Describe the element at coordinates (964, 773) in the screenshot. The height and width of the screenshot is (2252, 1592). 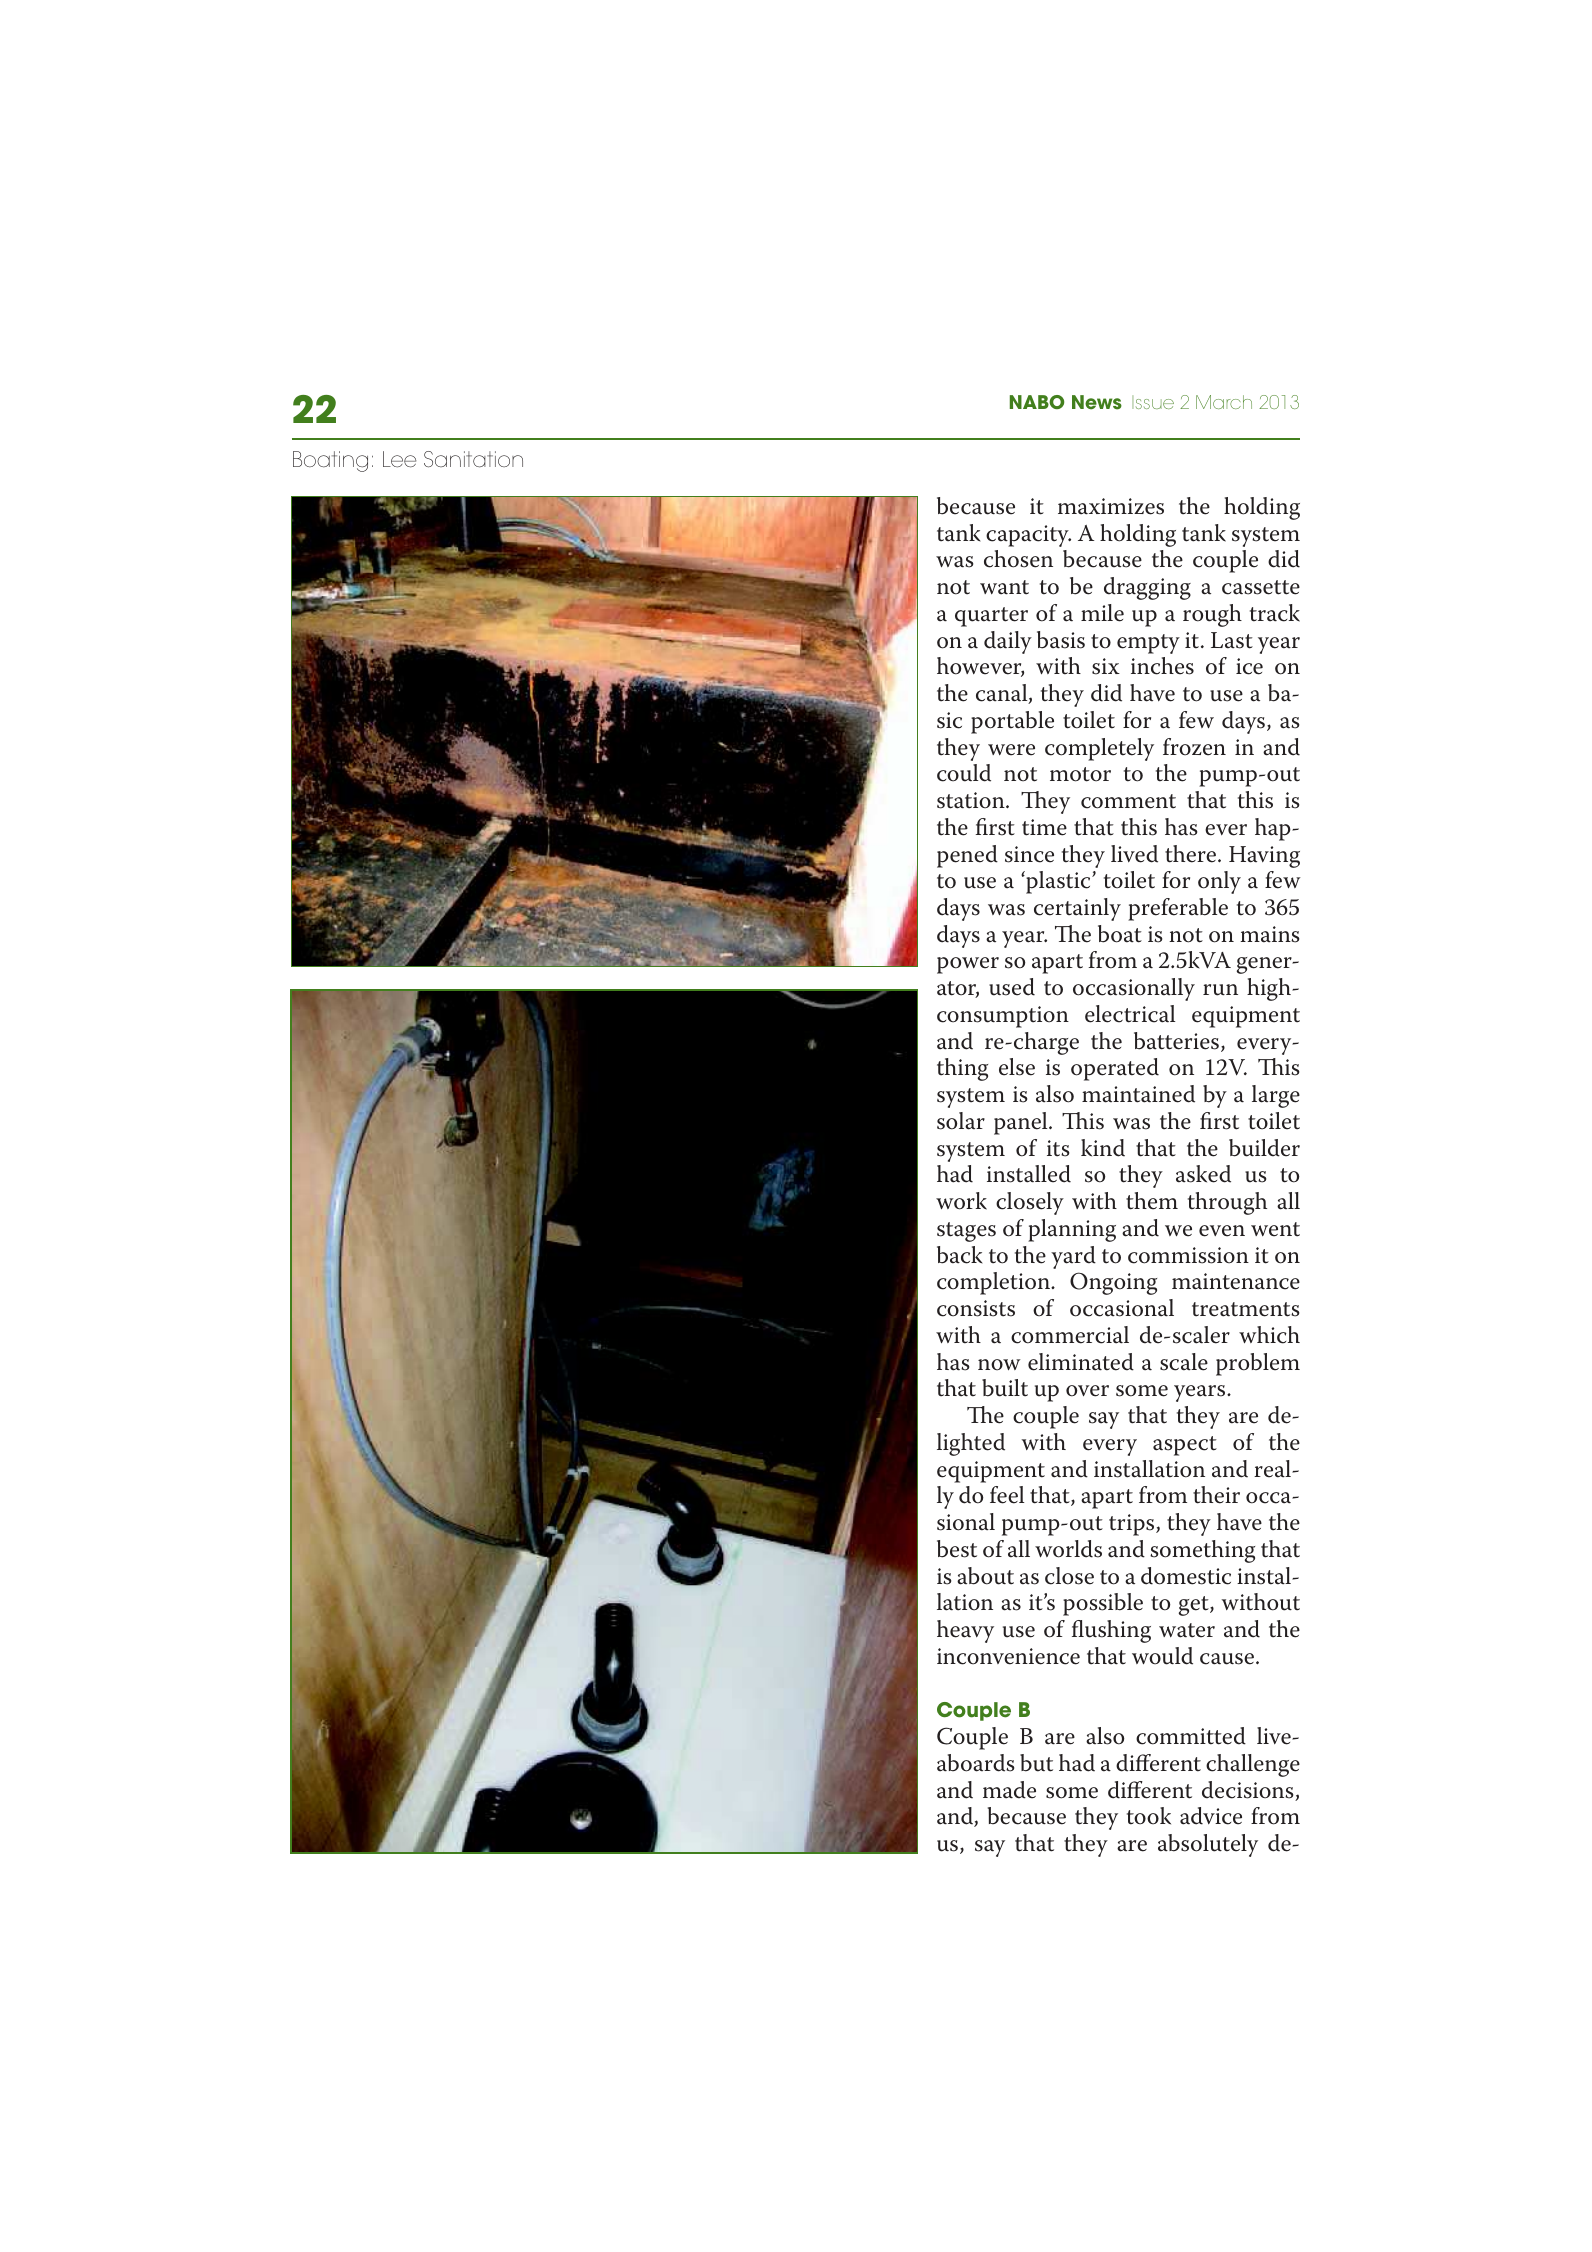
I see `could` at that location.
